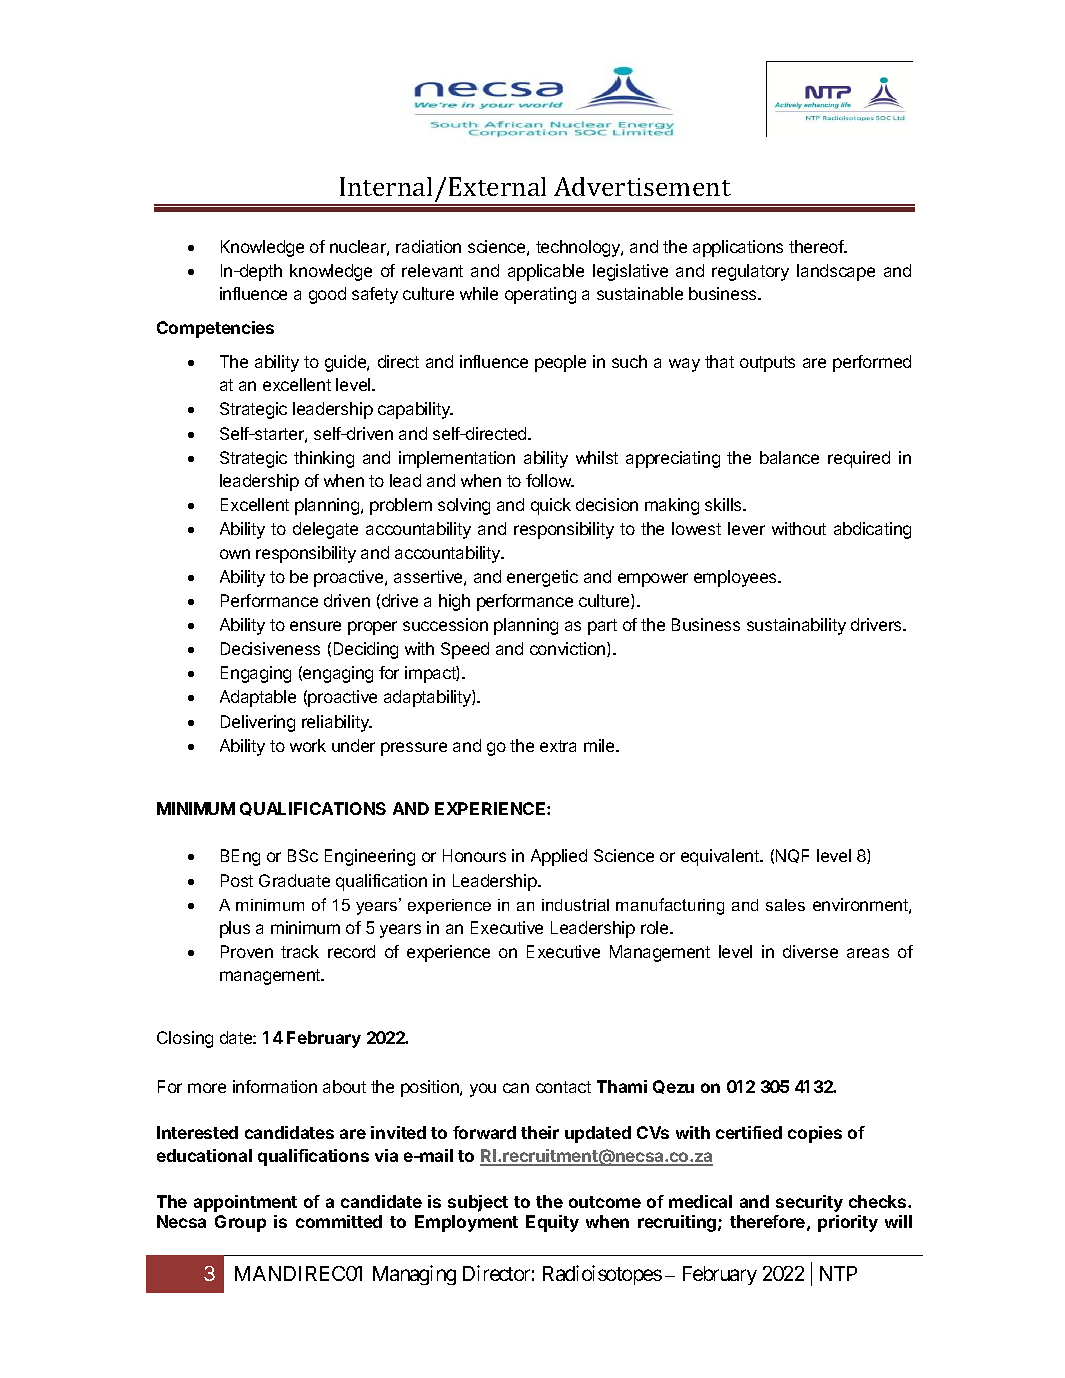  I want to click on extra, so click(558, 746).
